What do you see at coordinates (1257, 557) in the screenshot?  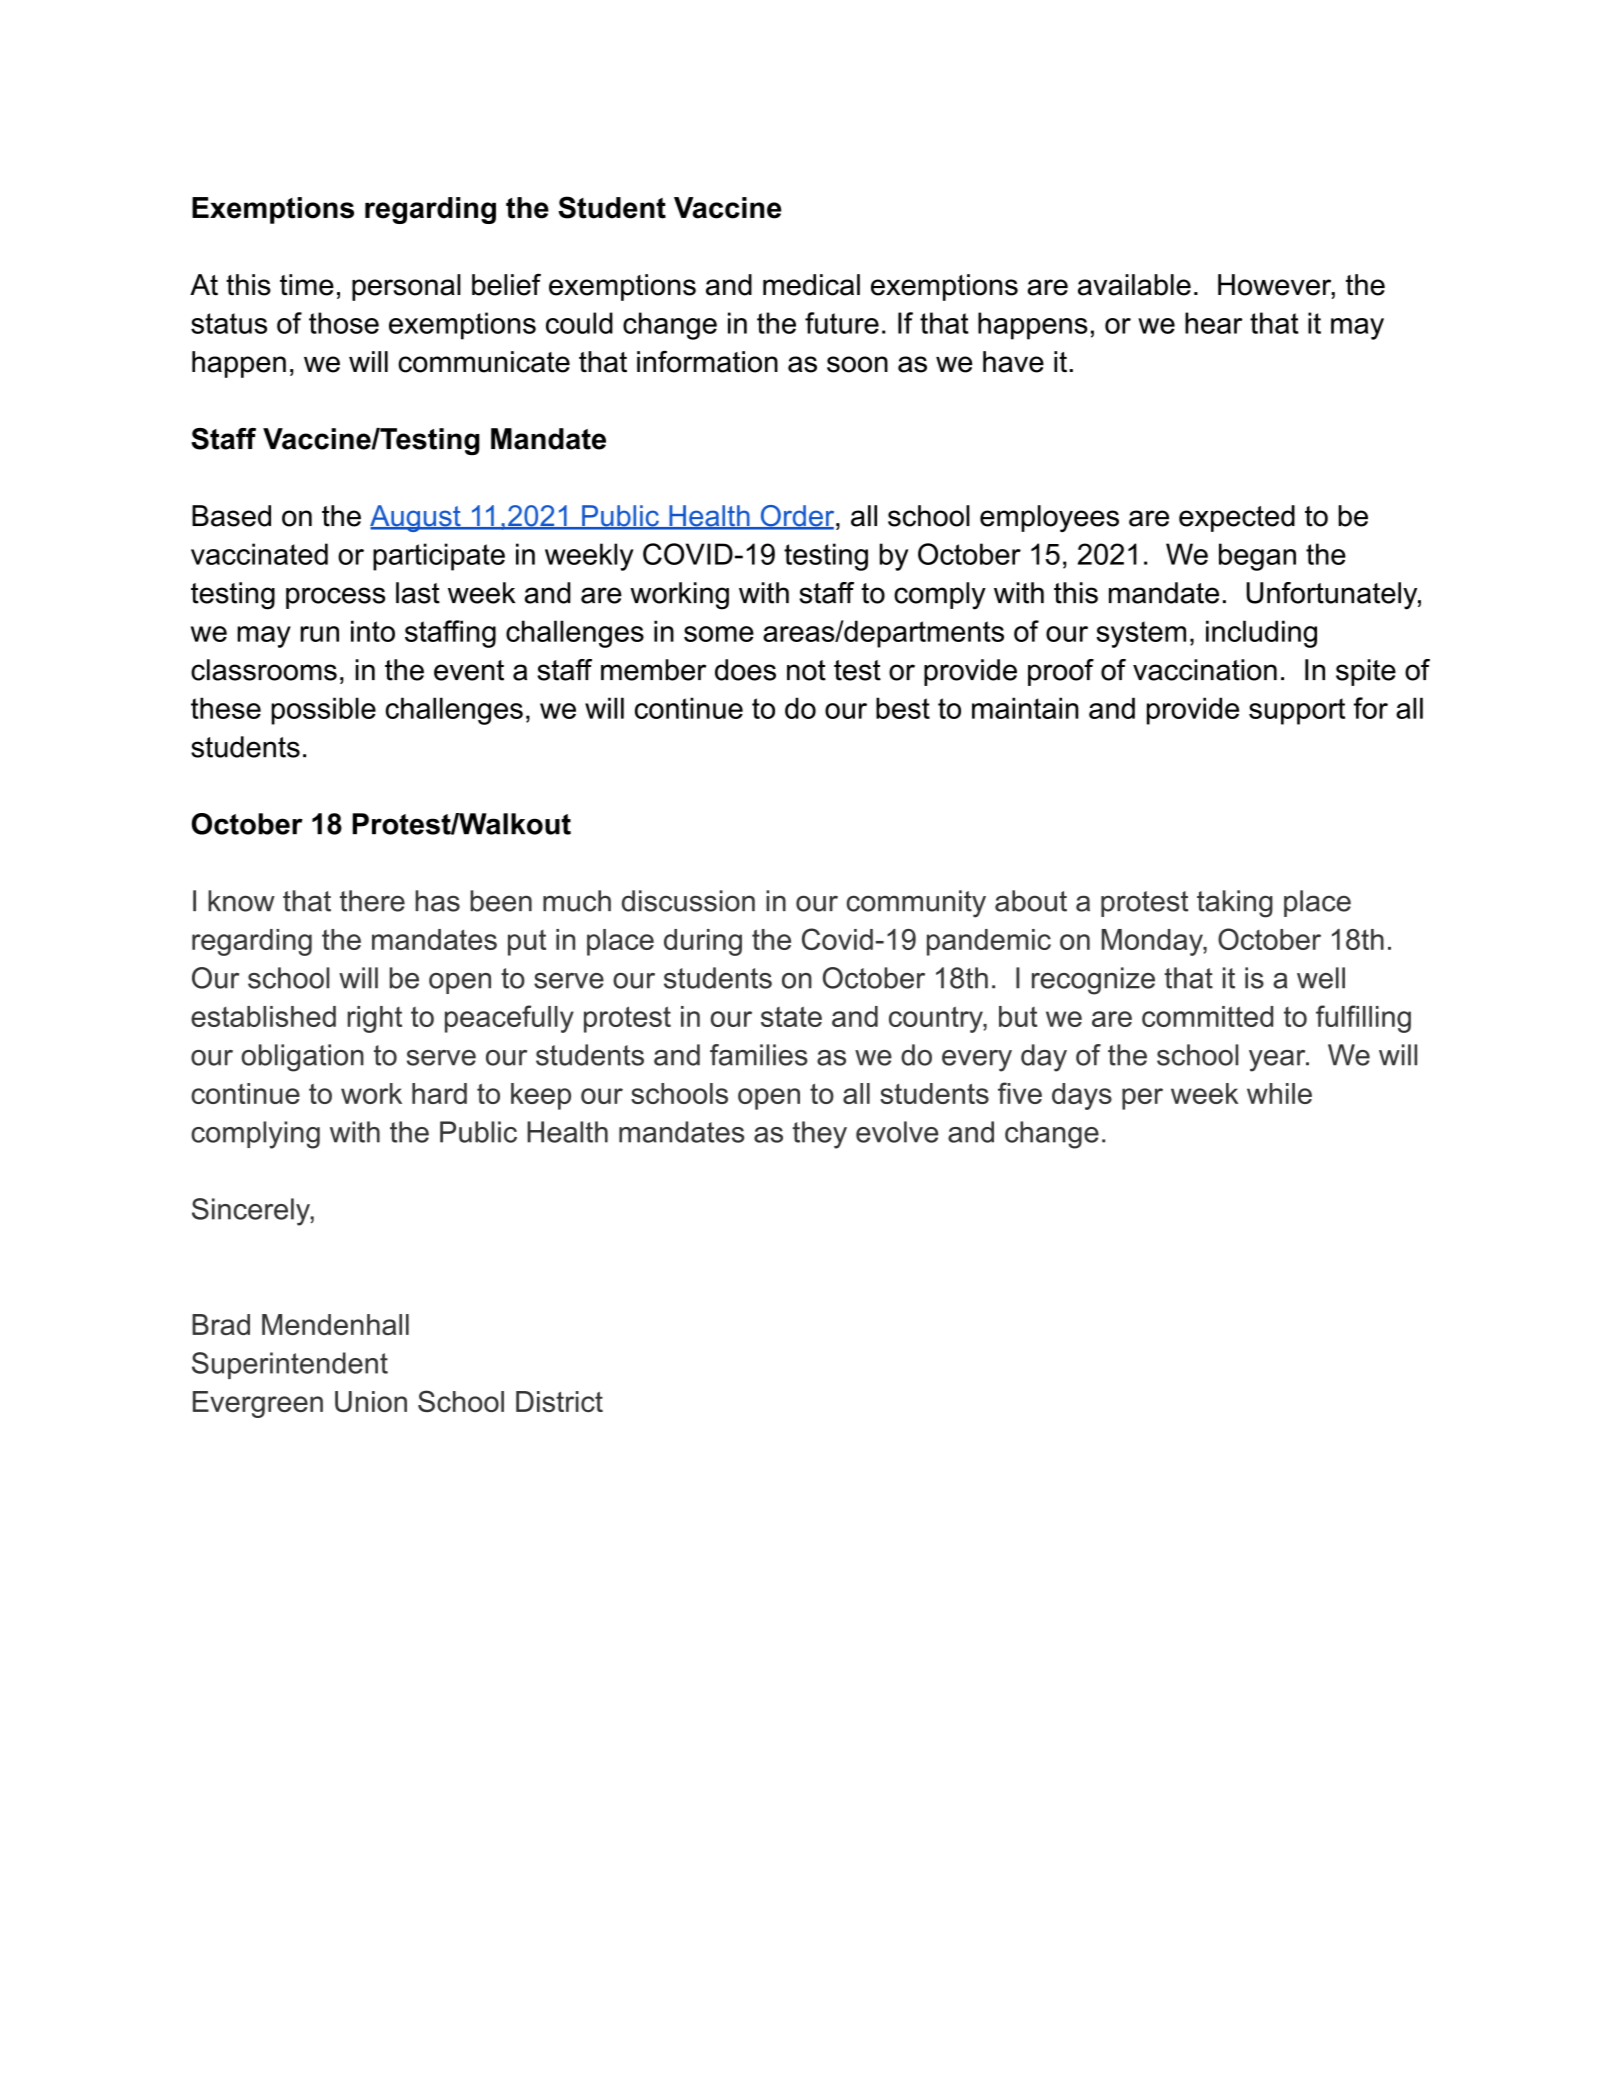 I see `began` at bounding box center [1257, 557].
